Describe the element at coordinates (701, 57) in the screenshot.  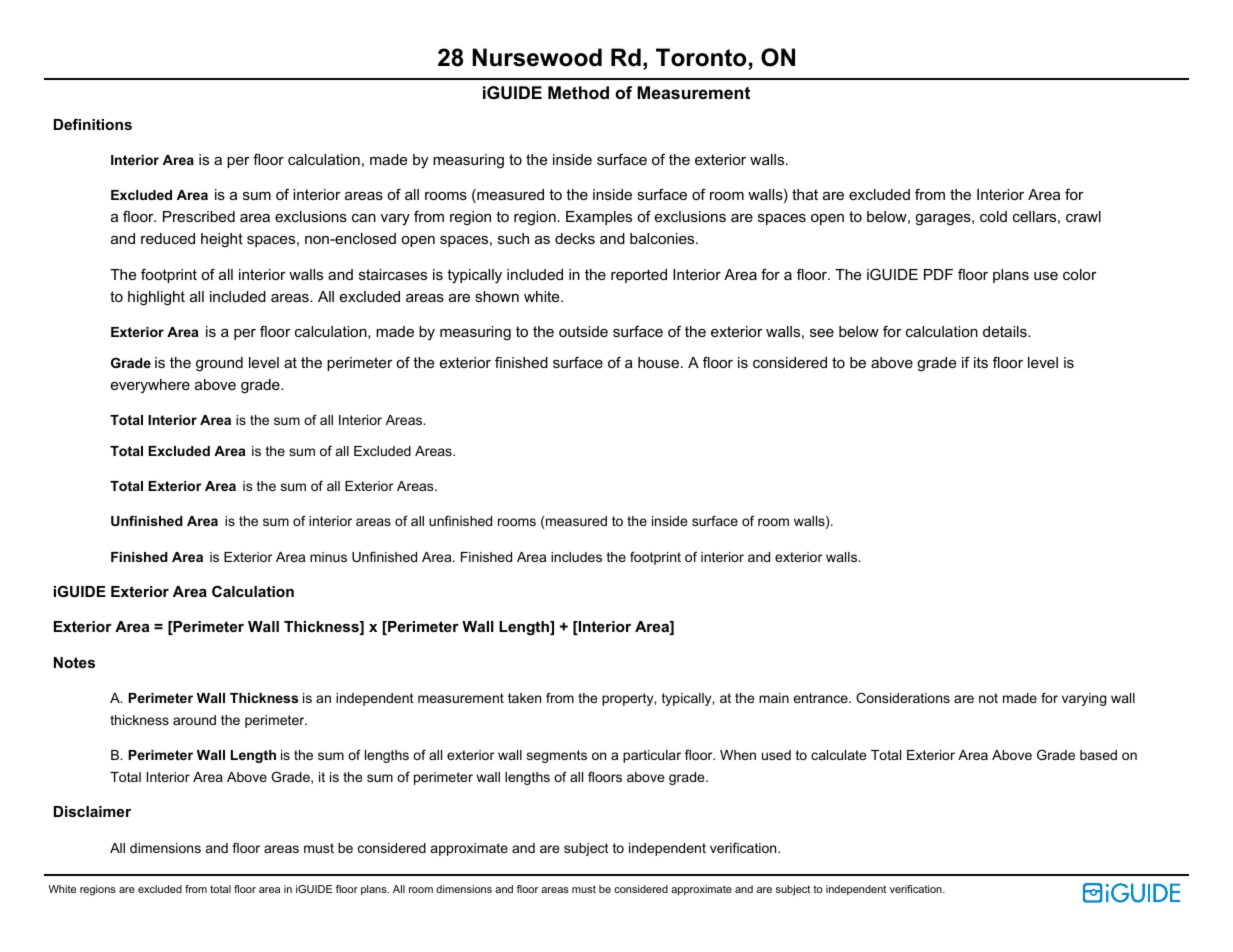
I see `Toronto` at that location.
